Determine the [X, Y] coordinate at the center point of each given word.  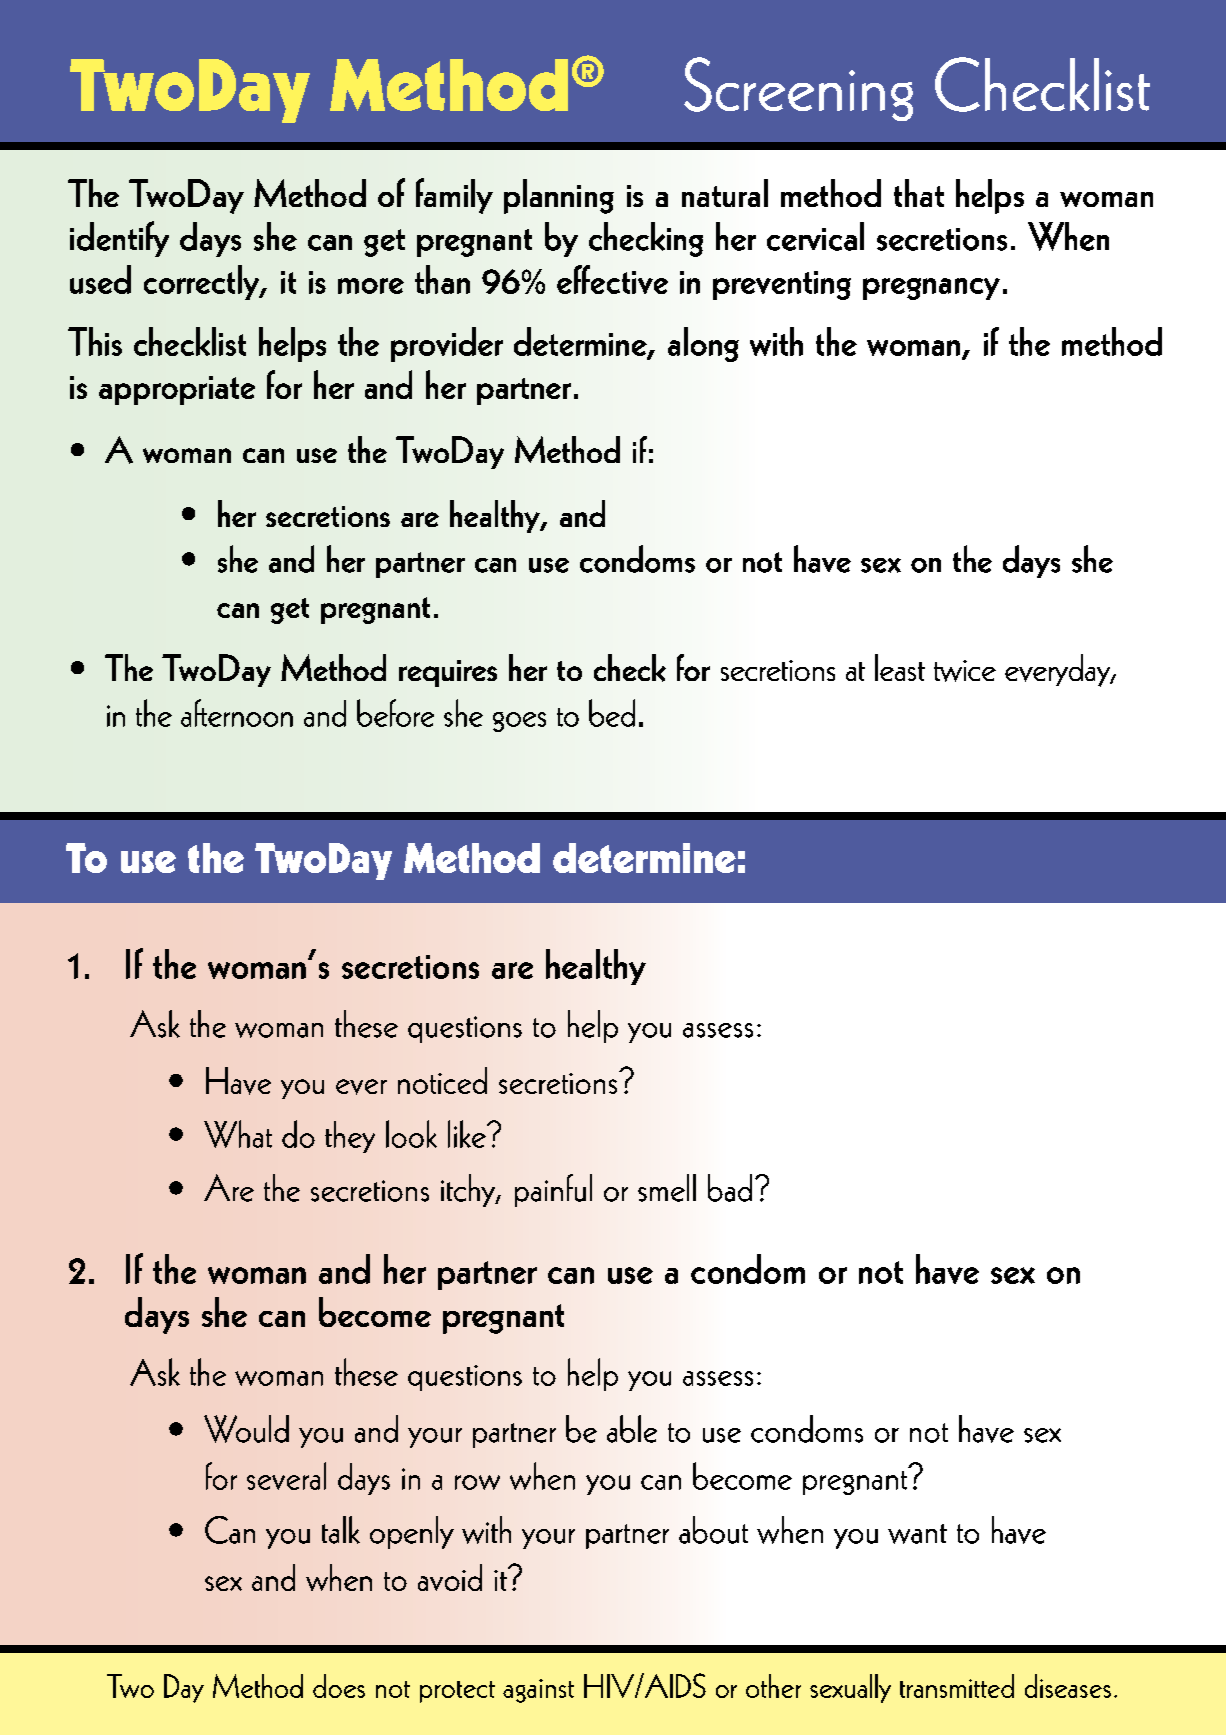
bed [612, 713]
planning [559, 196]
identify [119, 239]
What [238, 1134]
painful [553, 1190]
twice [965, 671]
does [339, 1686]
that [919, 193]
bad [730, 1188]
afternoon [237, 713]
